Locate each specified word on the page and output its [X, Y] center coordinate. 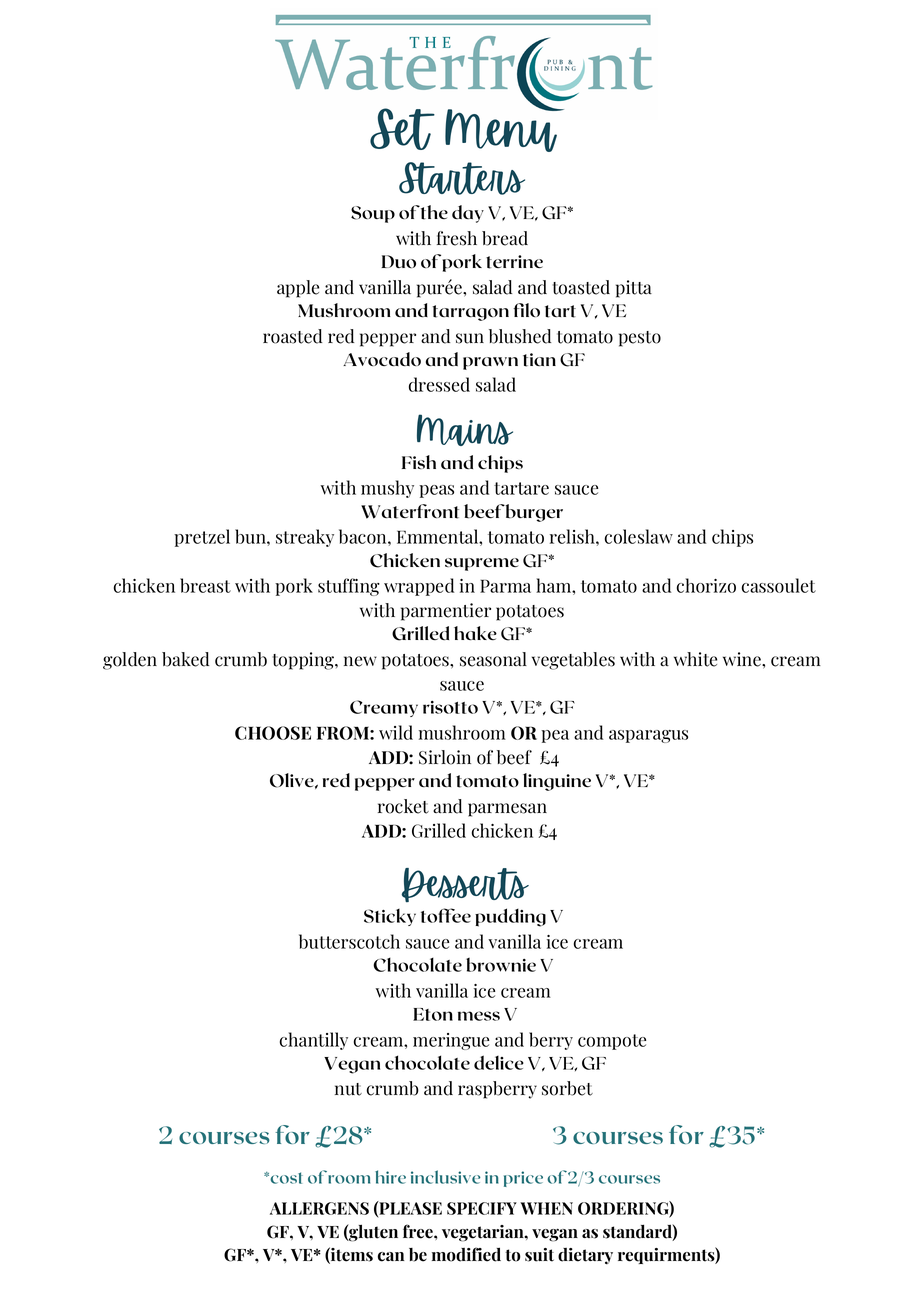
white [695, 659]
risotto [450, 707]
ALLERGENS [319, 1208]
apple [298, 289]
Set [402, 129]
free [419, 1231]
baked [185, 659]
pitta [634, 289]
